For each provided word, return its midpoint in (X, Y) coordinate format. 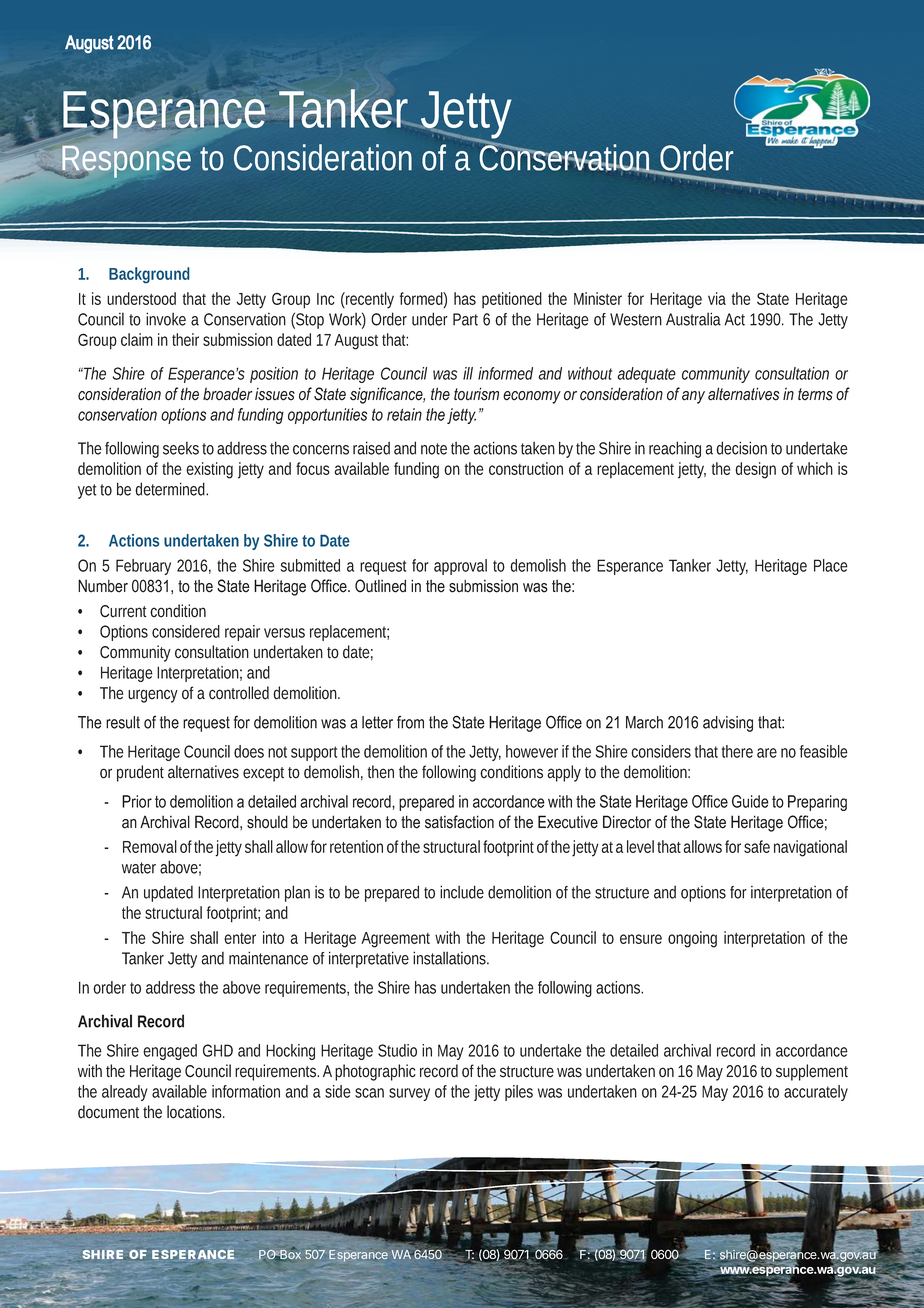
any (693, 397)
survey (409, 1094)
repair (242, 633)
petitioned (512, 300)
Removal (150, 846)
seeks (183, 448)
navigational (810, 848)
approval (460, 567)
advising (728, 724)
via (717, 298)
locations (196, 1112)
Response (129, 163)
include (462, 892)
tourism (476, 394)
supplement (812, 1072)
